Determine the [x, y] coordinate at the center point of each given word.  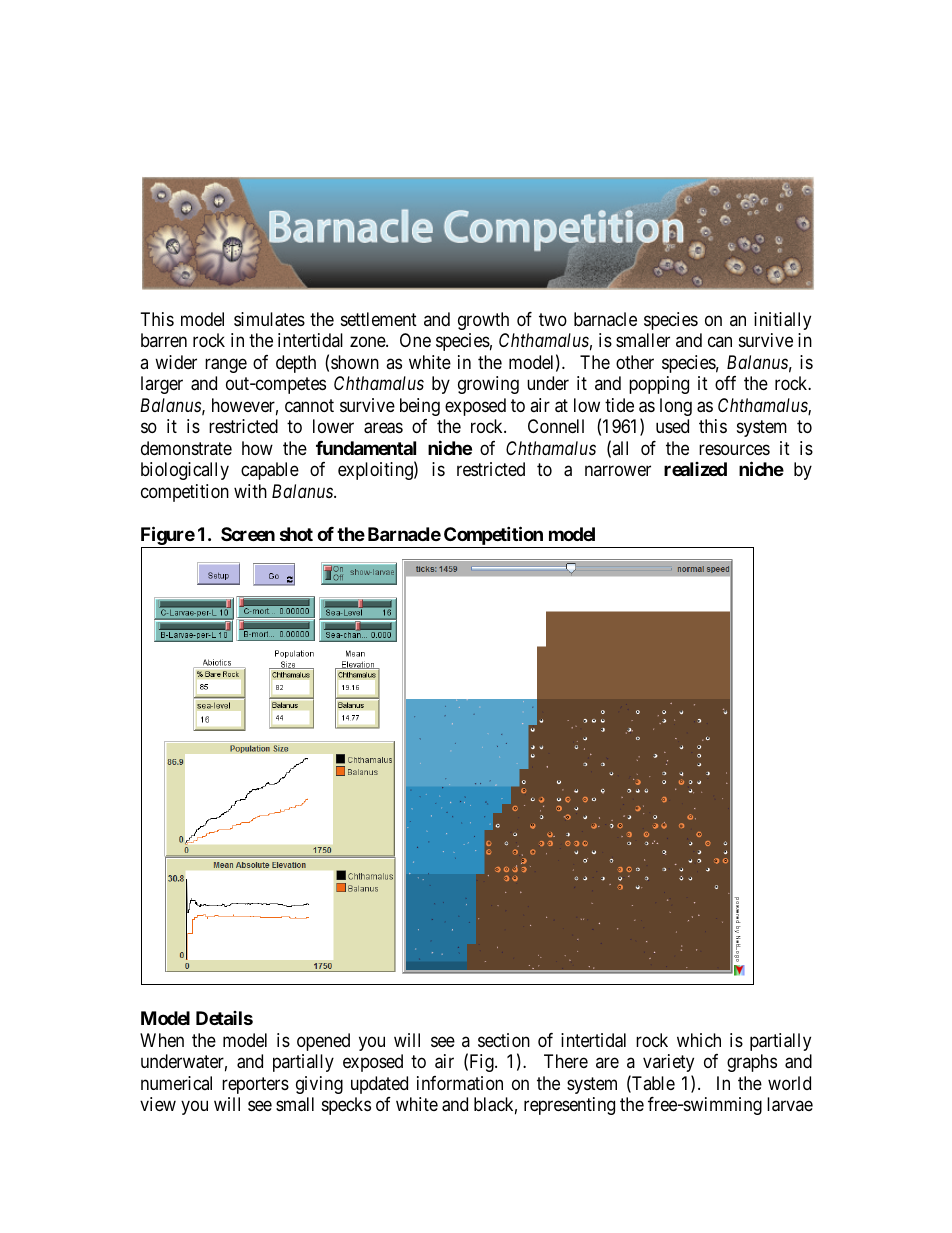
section [504, 1040]
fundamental [366, 448]
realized [695, 469]
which [699, 1040]
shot [296, 534]
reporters [255, 1085]
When [162, 1040]
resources [734, 449]
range [226, 365]
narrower [618, 471]
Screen [248, 534]
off [725, 383]
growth [483, 321]
